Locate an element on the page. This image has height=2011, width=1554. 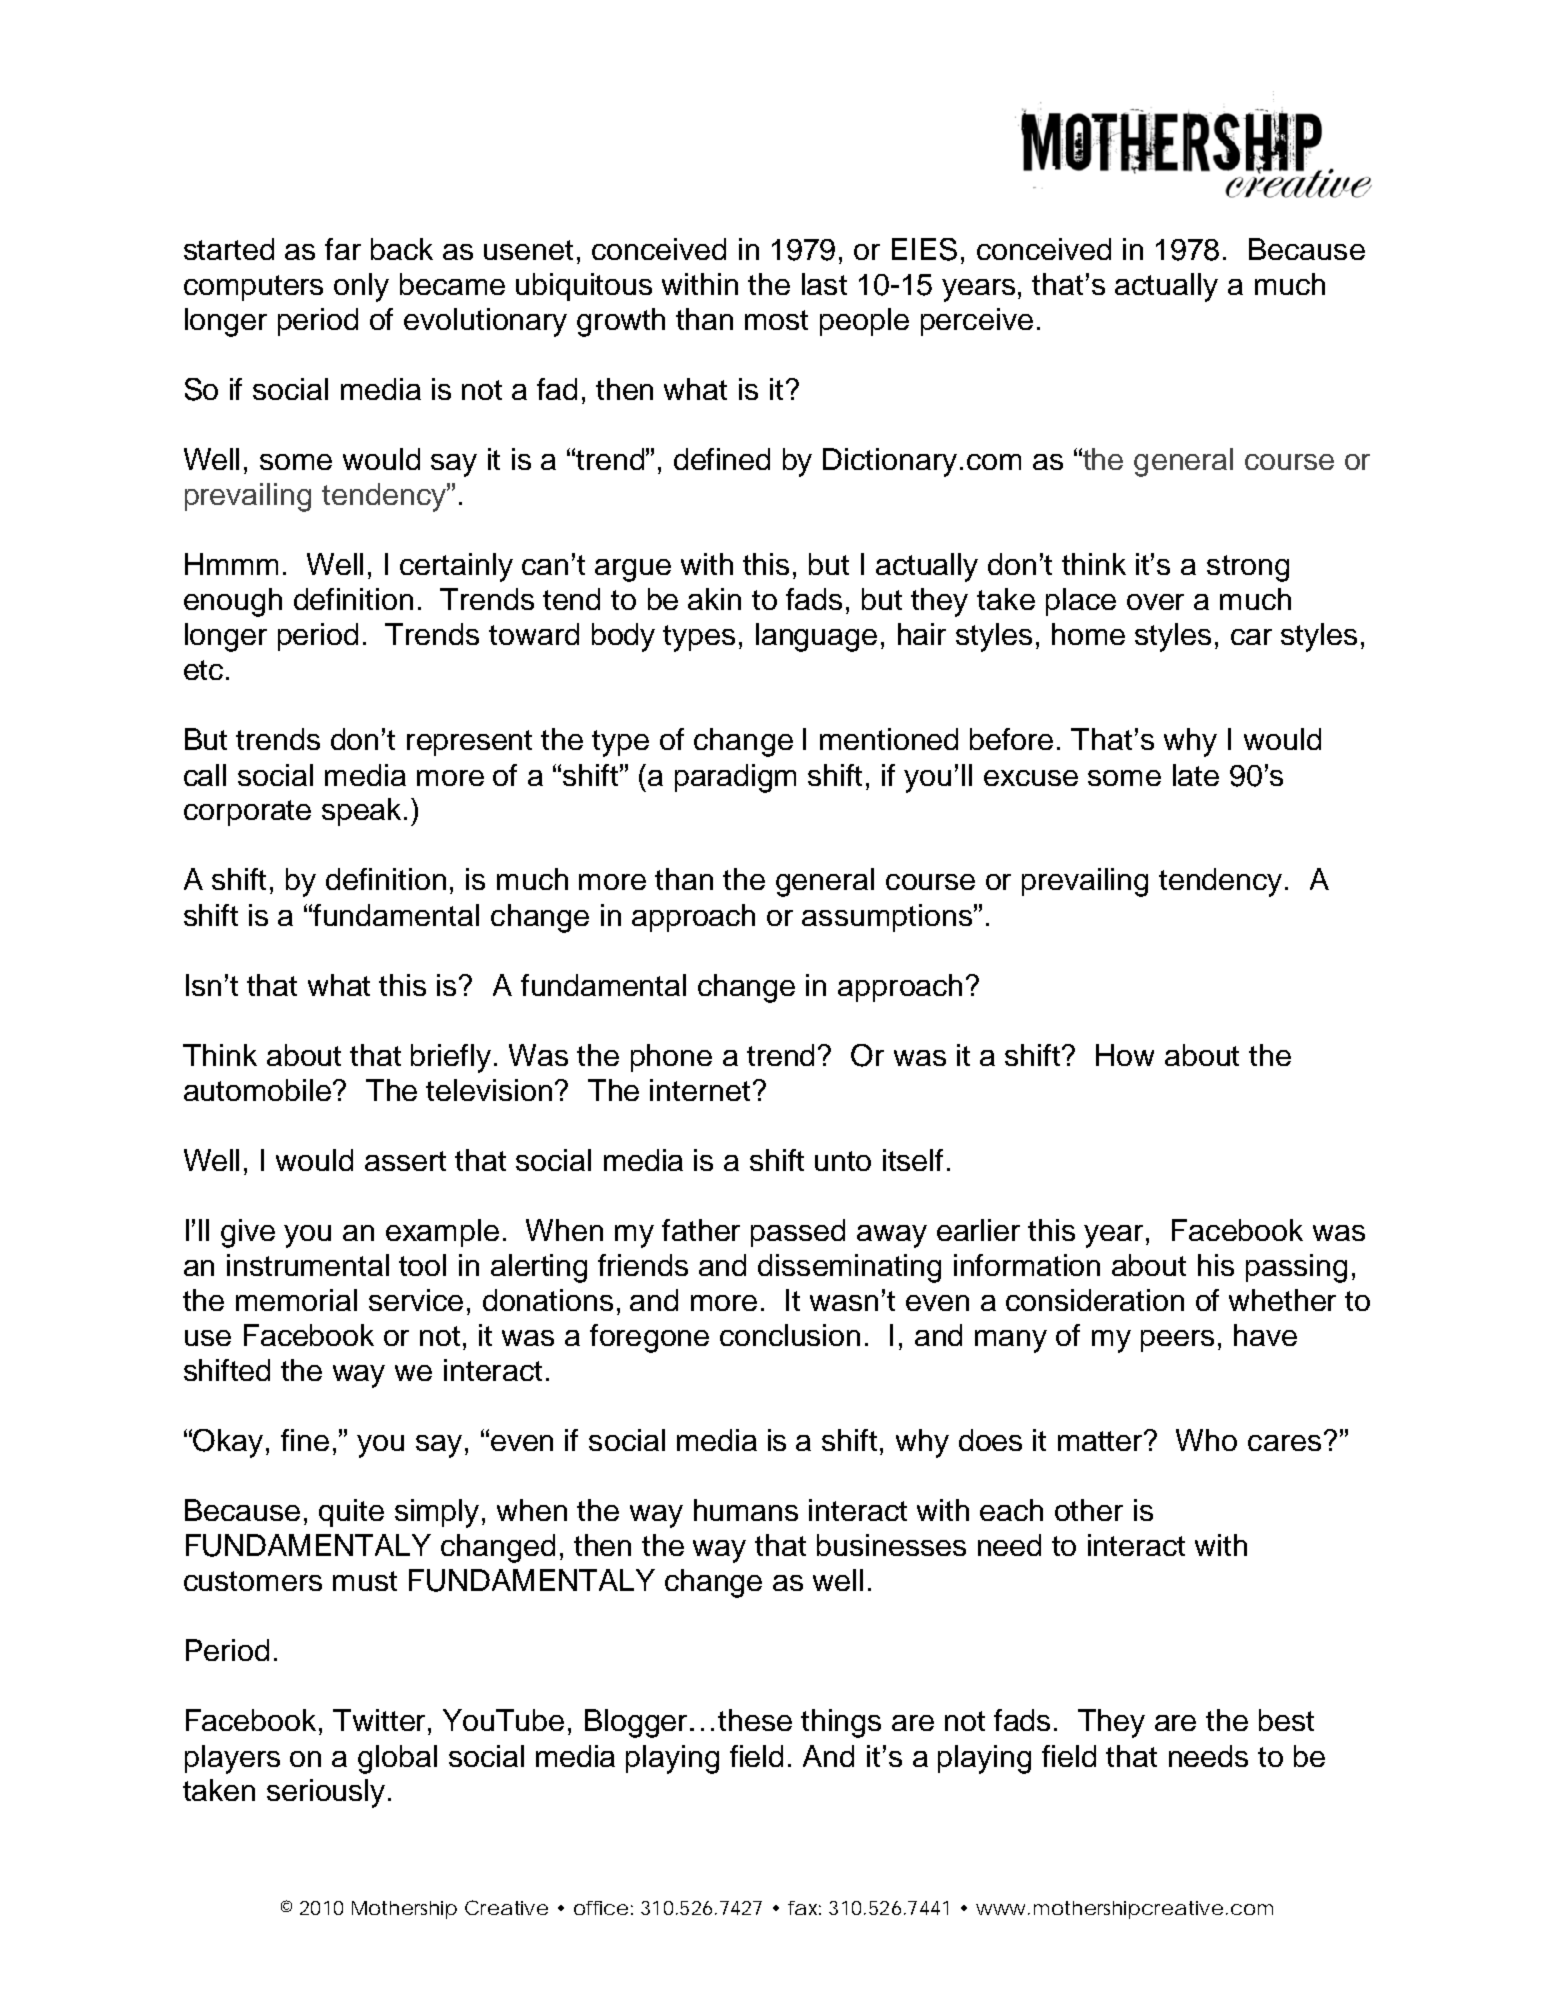
perceive is located at coordinates (977, 322).
